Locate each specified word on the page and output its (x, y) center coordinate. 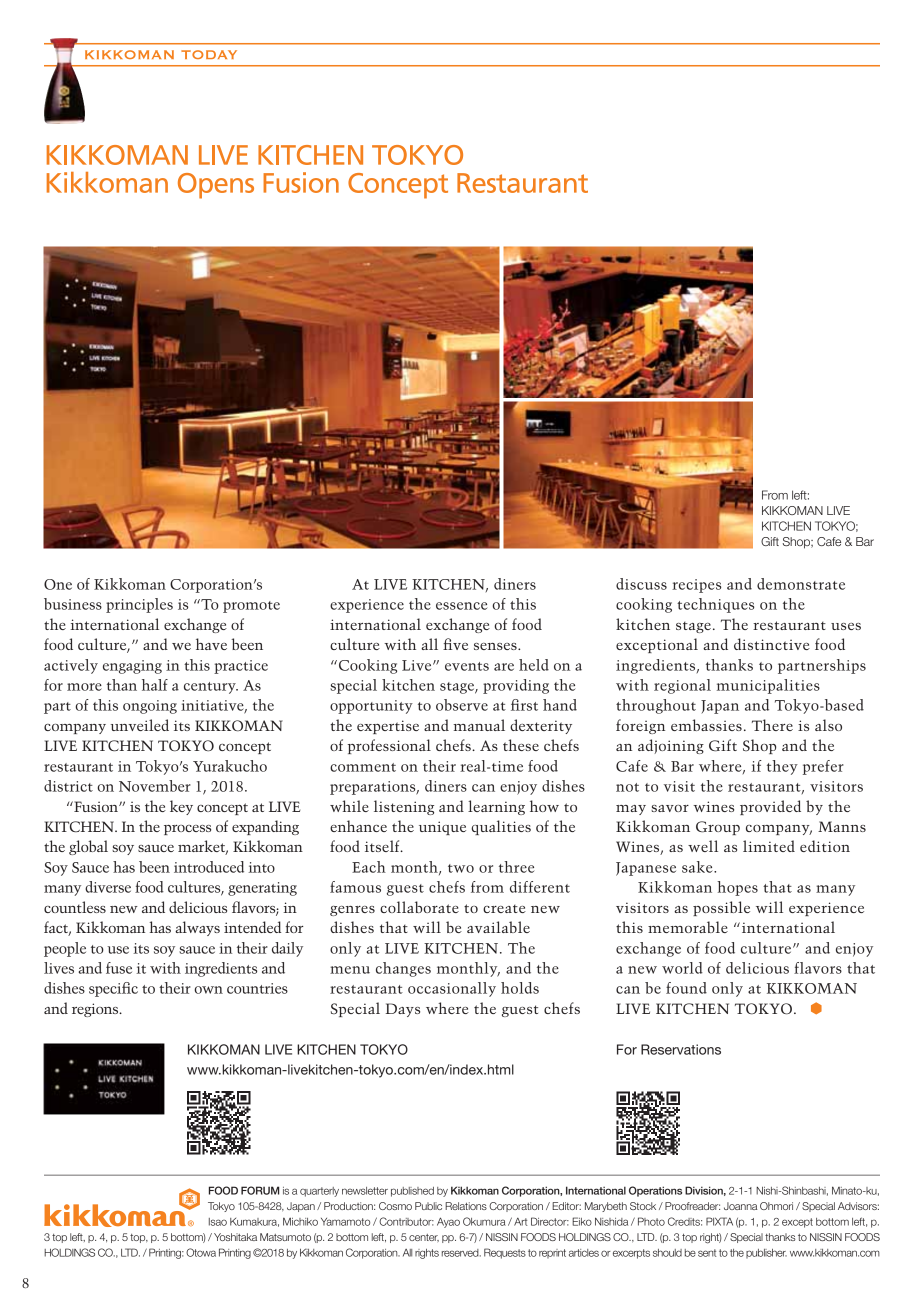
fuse (119, 968)
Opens (216, 186)
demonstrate (801, 584)
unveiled (140, 725)
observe (462, 705)
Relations (466, 1206)
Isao (218, 1222)
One (58, 584)
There (772, 725)
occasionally (452, 989)
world (682, 968)
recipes (696, 586)
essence (461, 606)
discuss (641, 584)
